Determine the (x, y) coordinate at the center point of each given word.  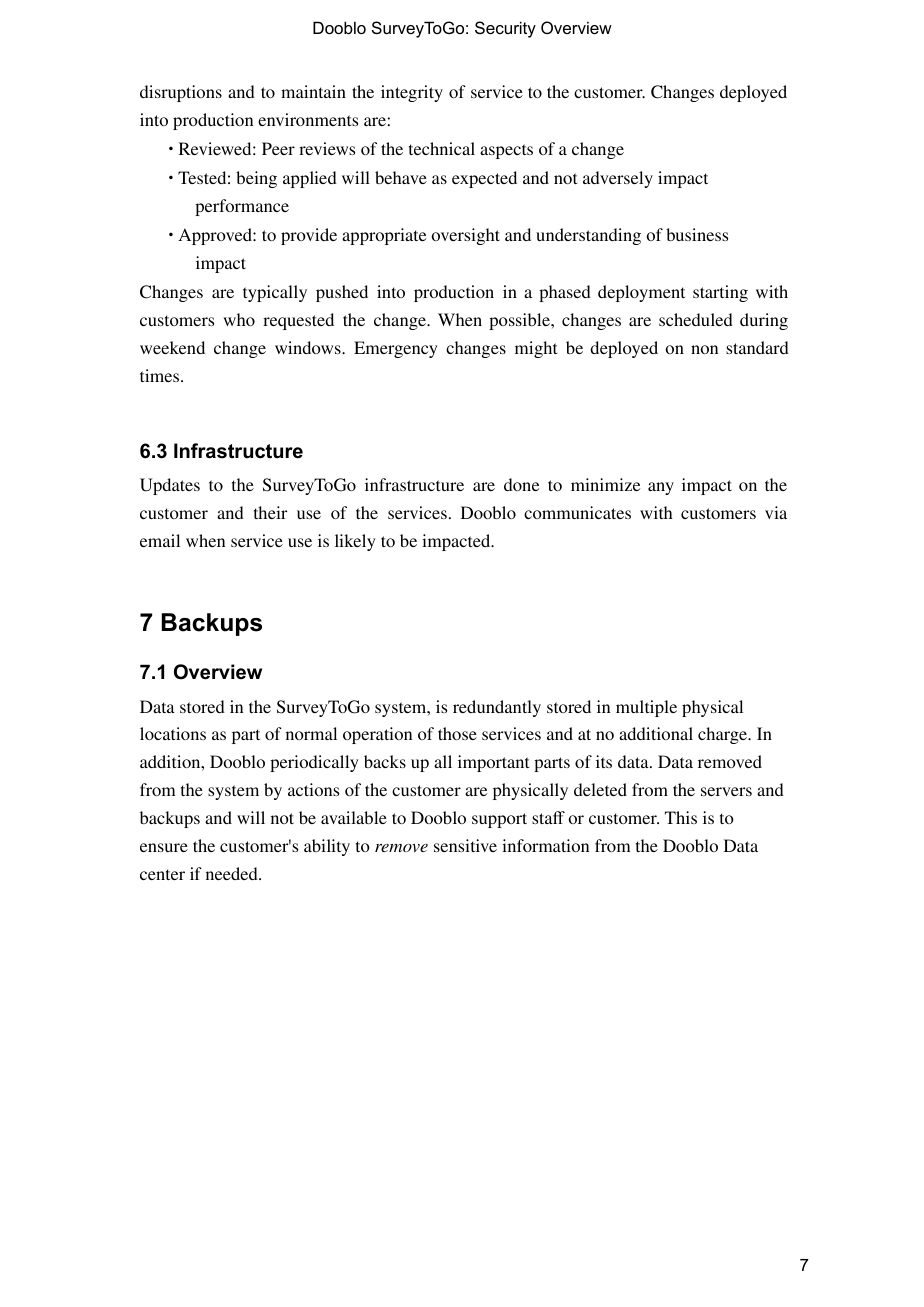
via (776, 512)
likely (355, 542)
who (239, 319)
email (160, 540)
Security (505, 29)
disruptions (181, 93)
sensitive (465, 845)
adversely (618, 179)
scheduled (696, 319)
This (681, 817)
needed (233, 873)
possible (520, 321)
